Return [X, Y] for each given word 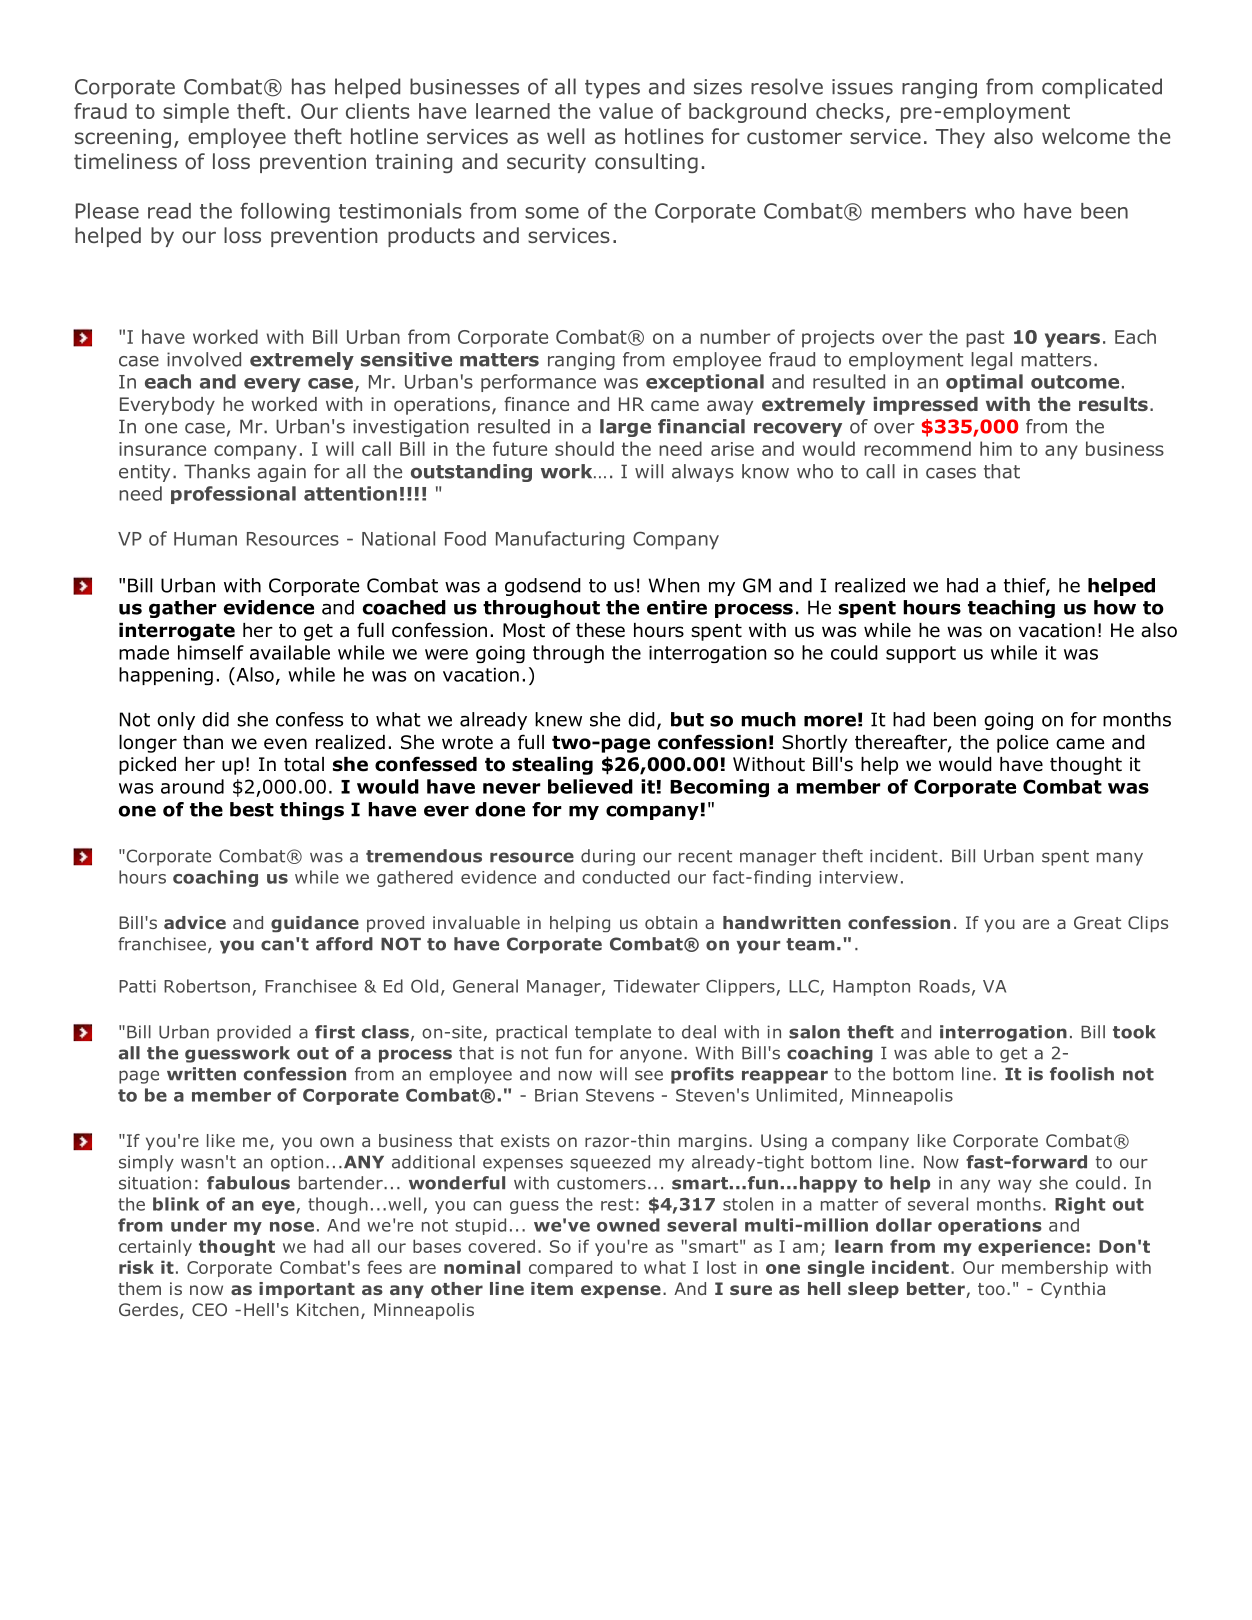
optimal [984, 383]
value [626, 111]
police [1023, 744]
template [613, 1033]
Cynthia [1073, 1290]
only [176, 721]
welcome [1086, 136]
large [625, 428]
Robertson [207, 986]
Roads [944, 986]
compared [570, 1268]
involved [204, 359]
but [687, 719]
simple [196, 113]
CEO [209, 1309]
